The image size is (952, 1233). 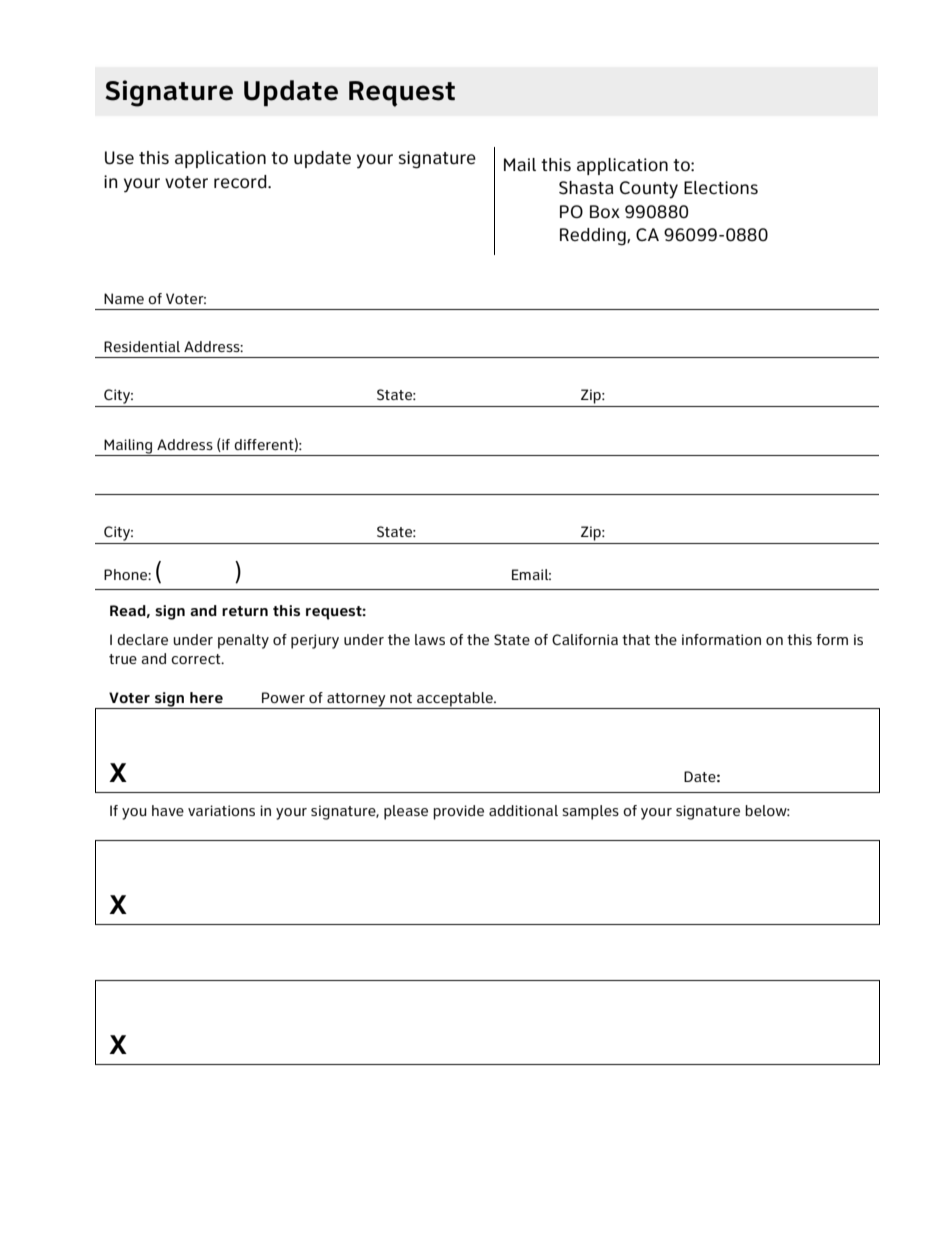 What do you see at coordinates (245, 611) in the screenshot?
I see `return` at bounding box center [245, 611].
